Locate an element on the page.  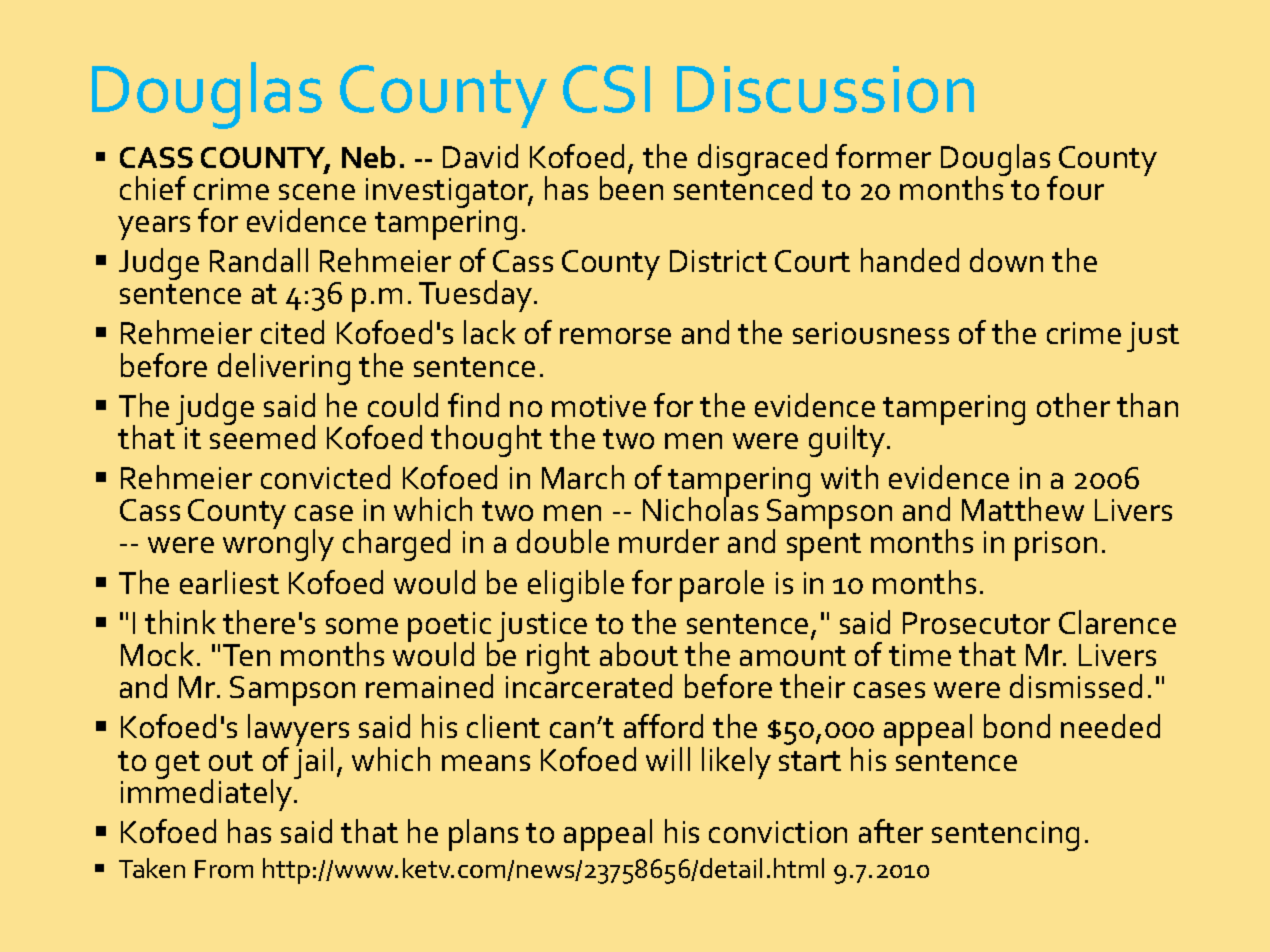
earliest is located at coordinates (229, 582).
